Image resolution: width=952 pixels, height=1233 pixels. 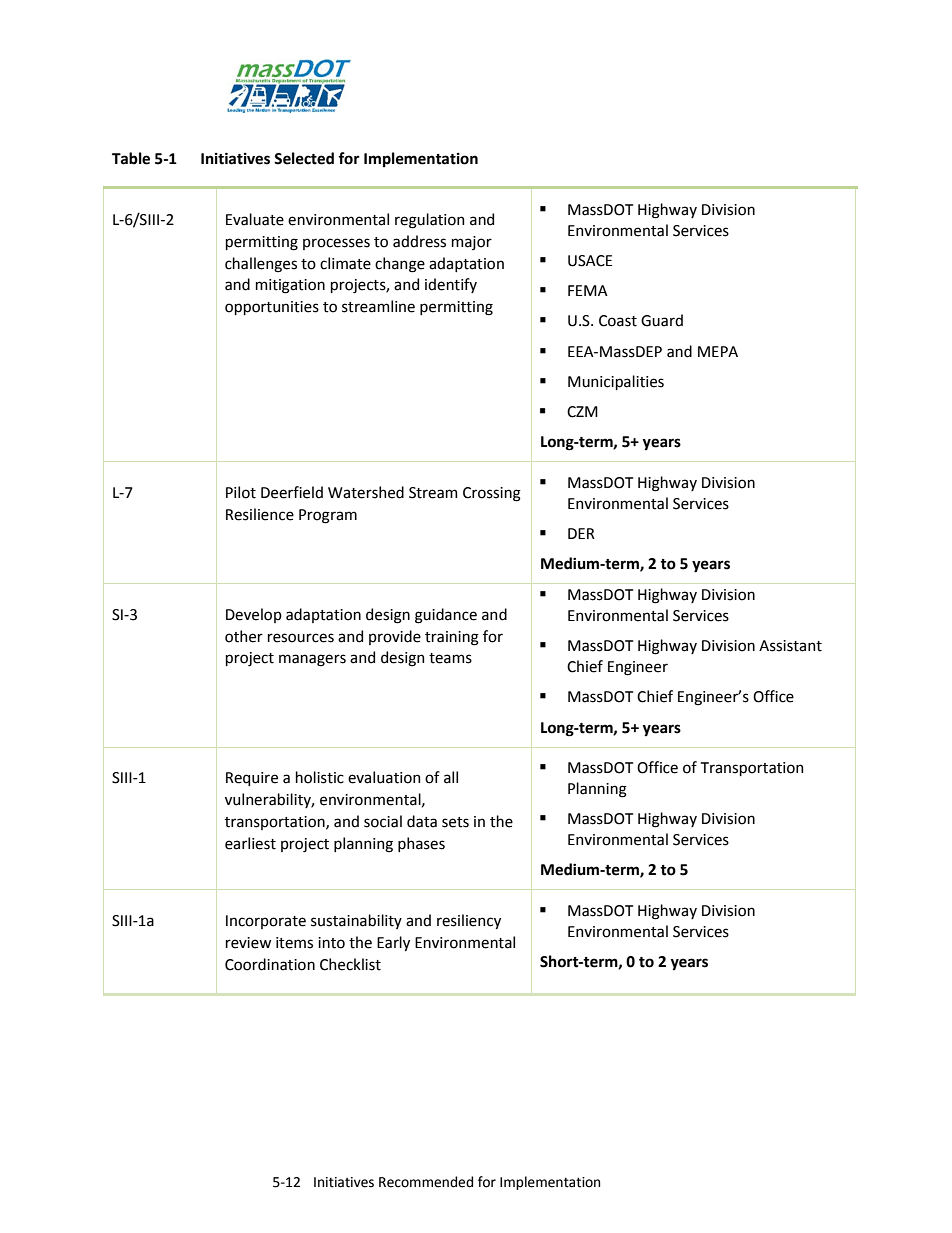 I want to click on Recommended, so click(x=426, y=1182).
